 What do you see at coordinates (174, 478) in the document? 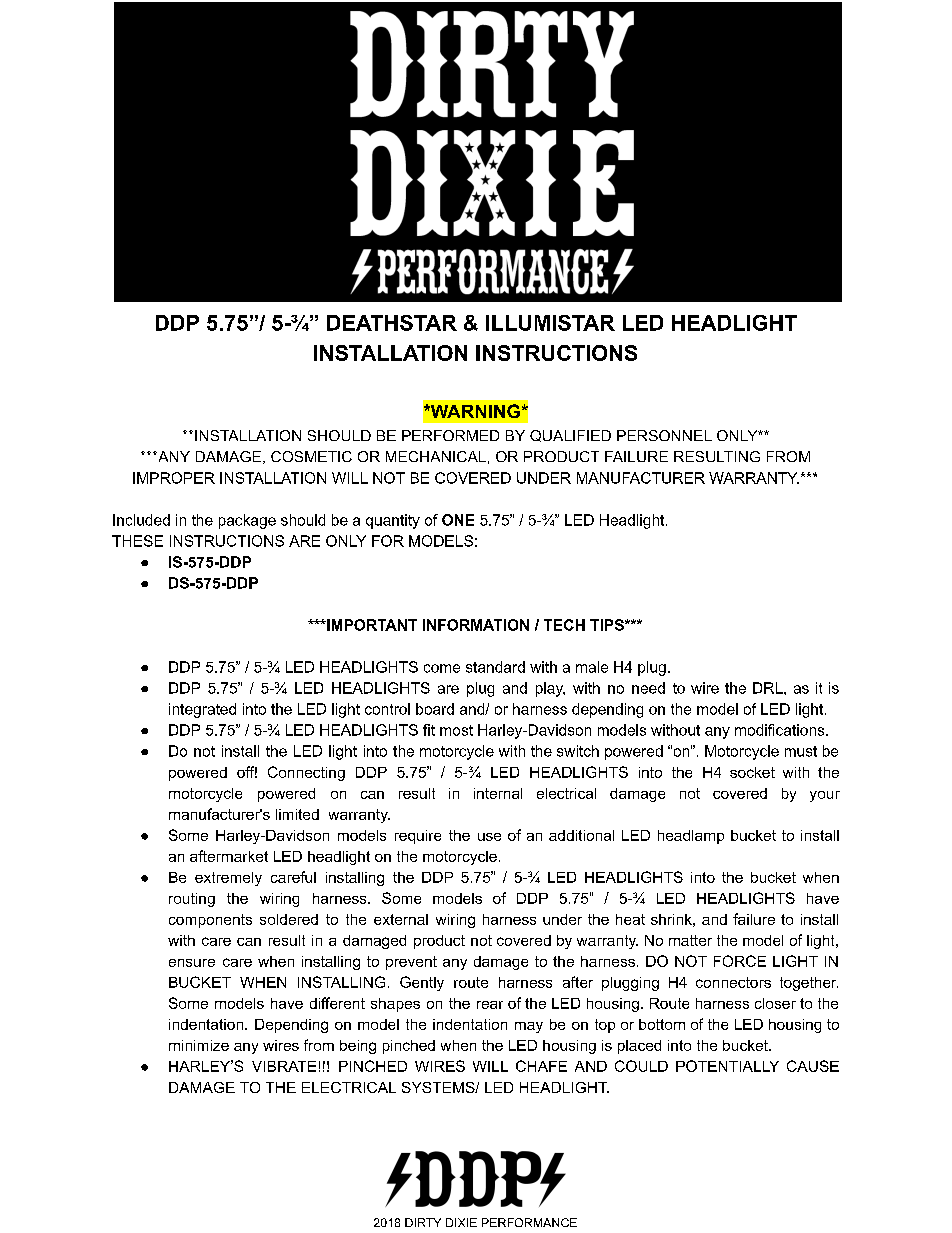
I see `IMPROPER` at bounding box center [174, 478].
